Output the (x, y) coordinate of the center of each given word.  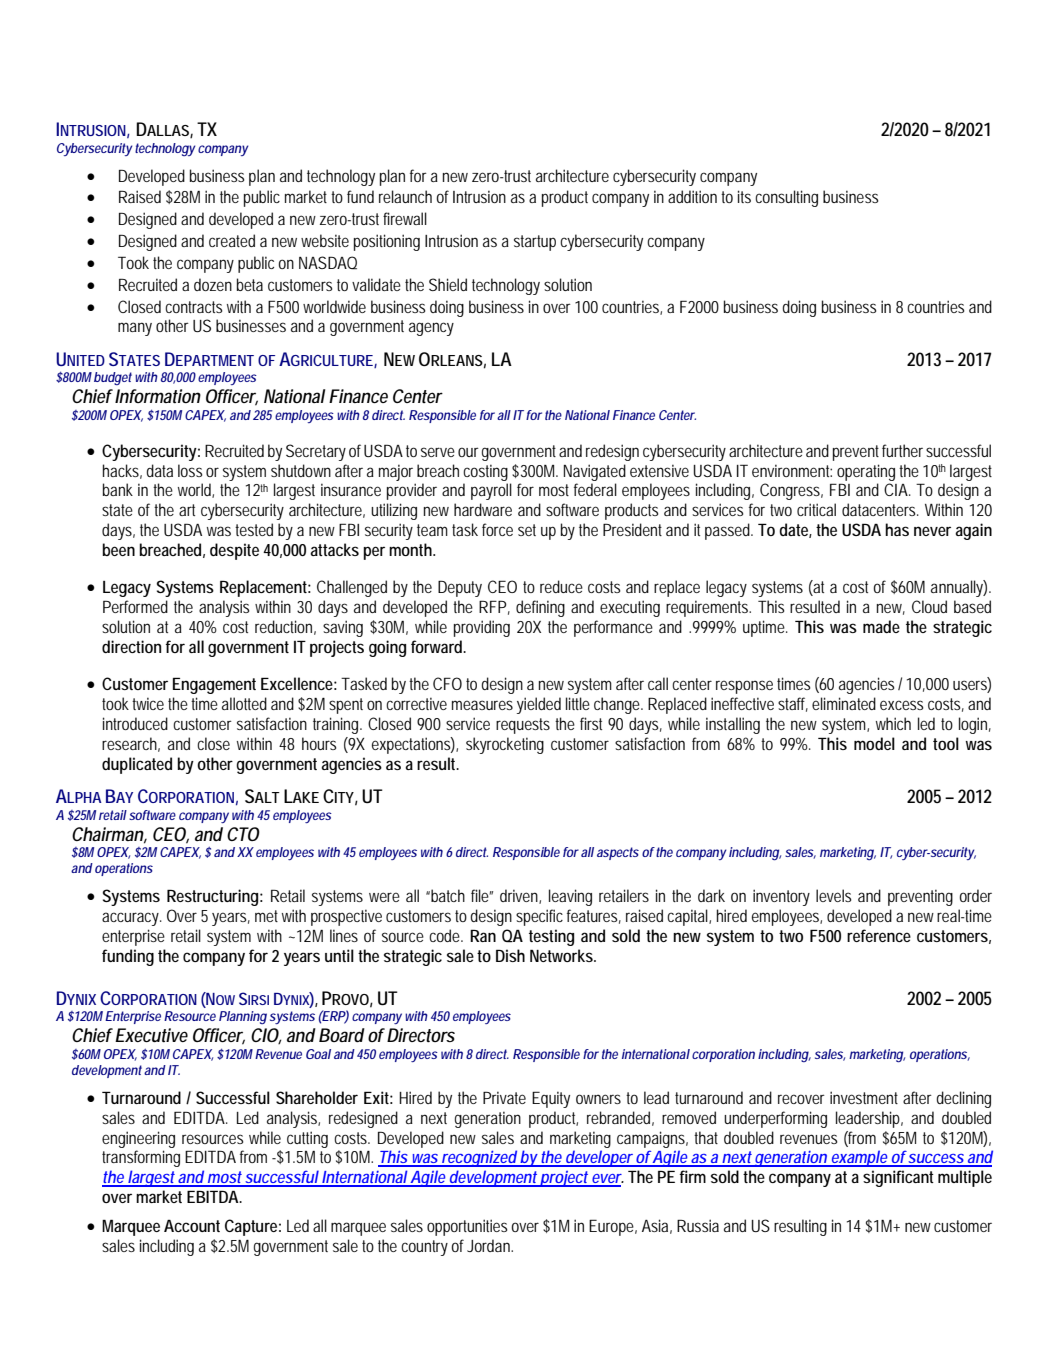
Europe (611, 1227)
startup (535, 243)
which (893, 723)
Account (192, 1226)
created (232, 240)
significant (898, 1178)
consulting (786, 198)
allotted (244, 703)
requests (523, 726)
